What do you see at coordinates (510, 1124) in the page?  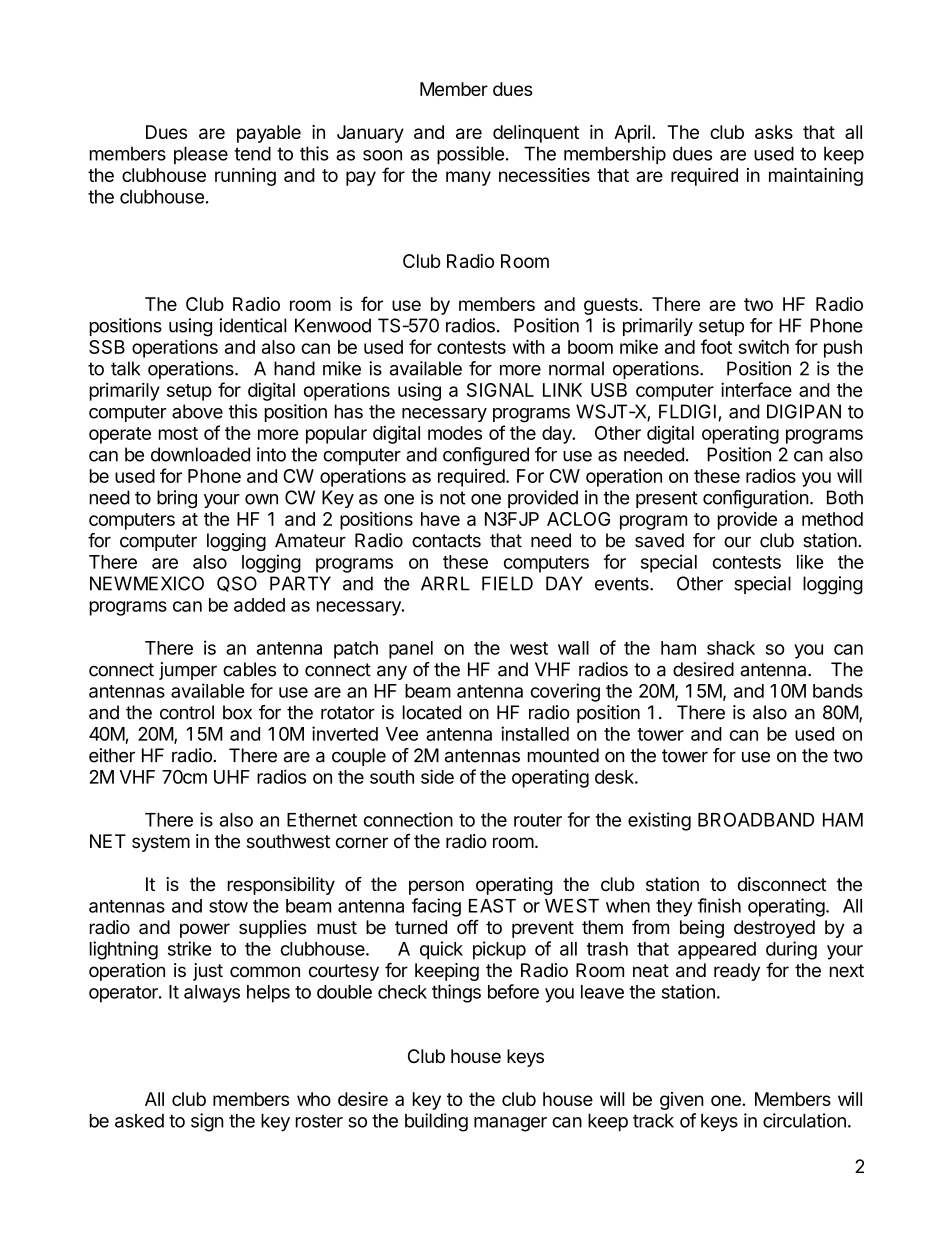 I see `manager` at bounding box center [510, 1124].
